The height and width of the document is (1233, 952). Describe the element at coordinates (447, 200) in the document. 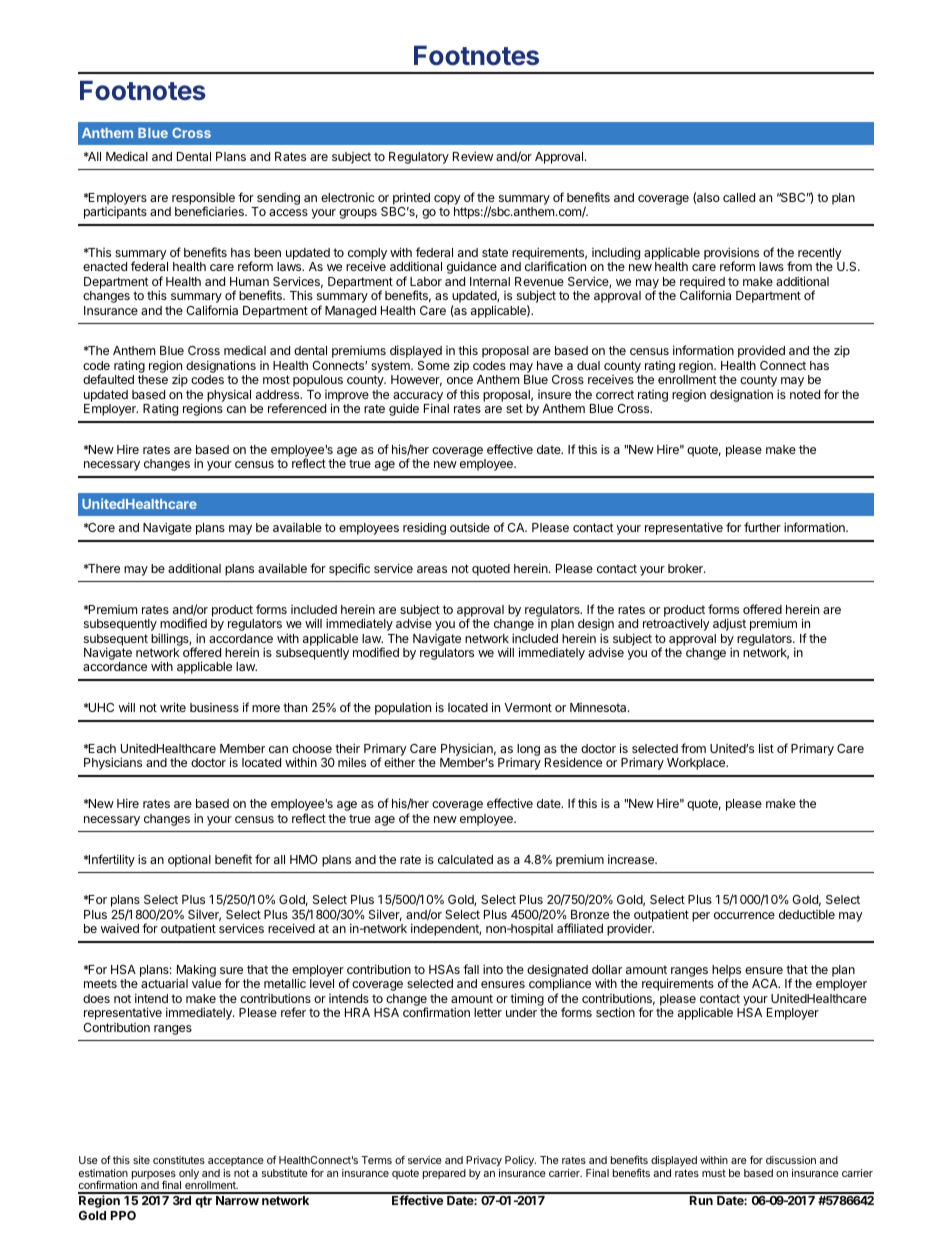

I see `copy` at that location.
